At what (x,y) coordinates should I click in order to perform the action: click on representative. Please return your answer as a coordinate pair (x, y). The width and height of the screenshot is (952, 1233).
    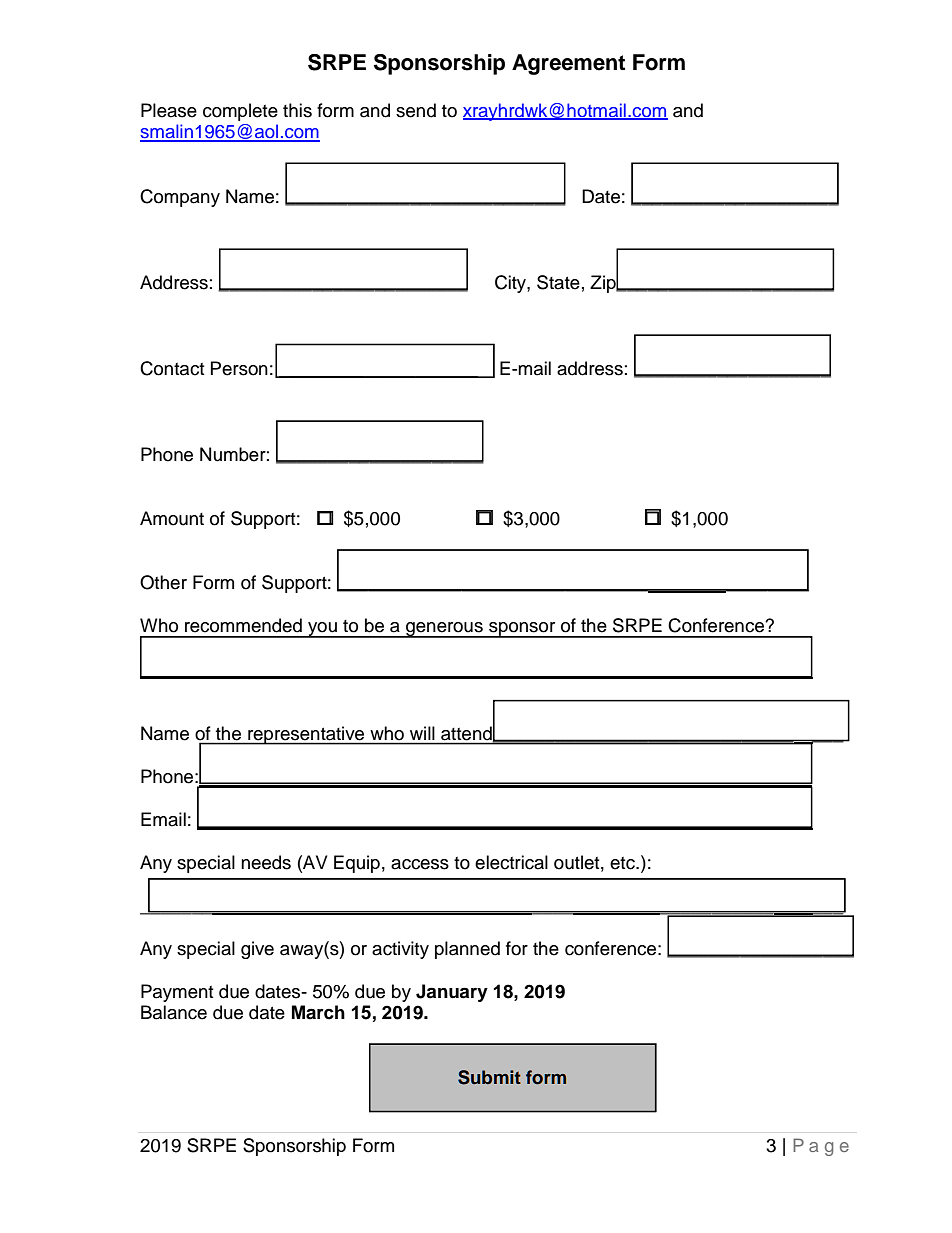
    Looking at the image, I should click on (306, 735).
